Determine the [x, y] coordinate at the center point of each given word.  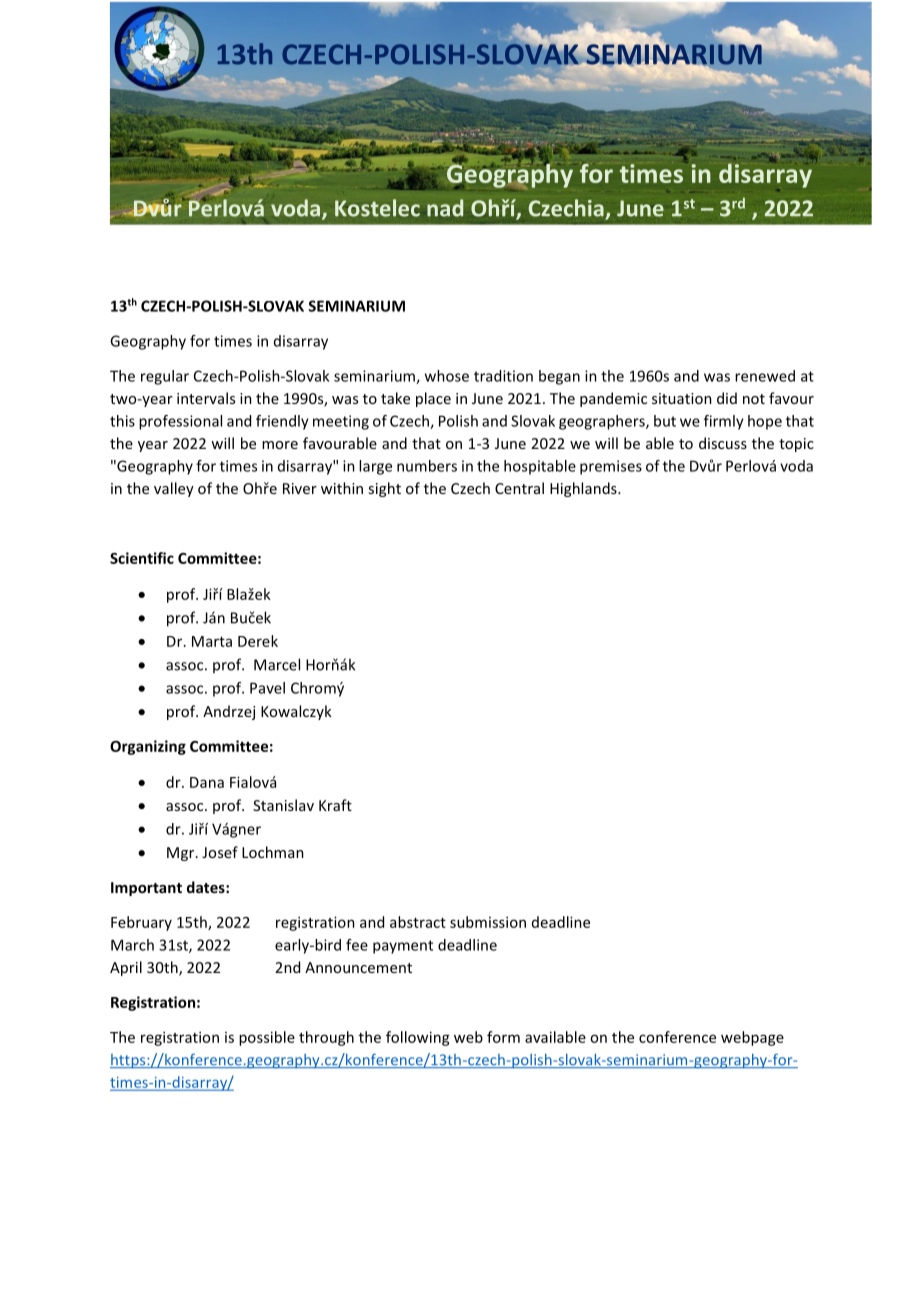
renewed [765, 376]
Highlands [584, 489]
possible [267, 1038]
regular [165, 377]
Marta [212, 641]
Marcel [277, 664]
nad [445, 208]
